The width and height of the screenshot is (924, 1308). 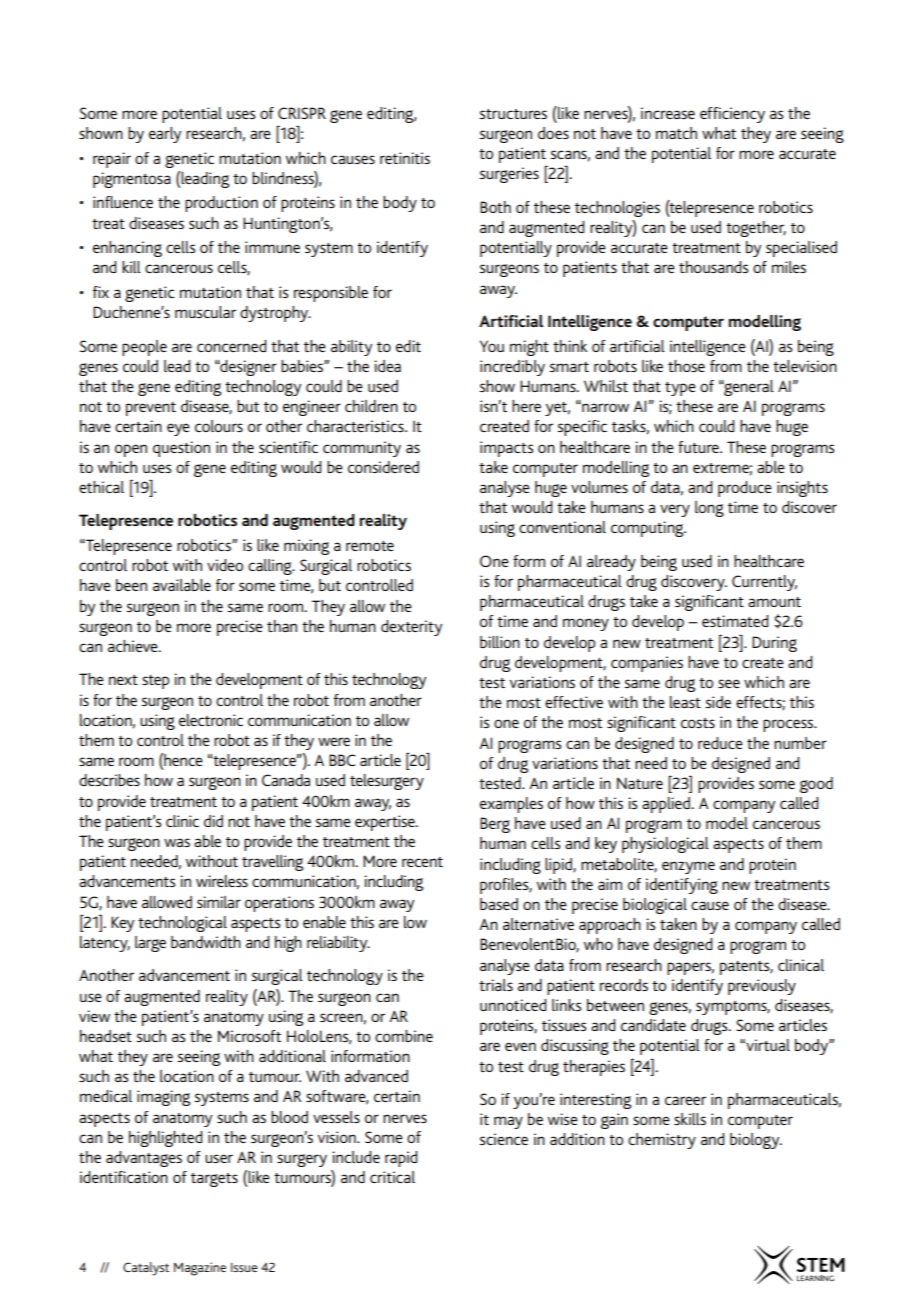 I want to click on critical, so click(x=392, y=1177).
